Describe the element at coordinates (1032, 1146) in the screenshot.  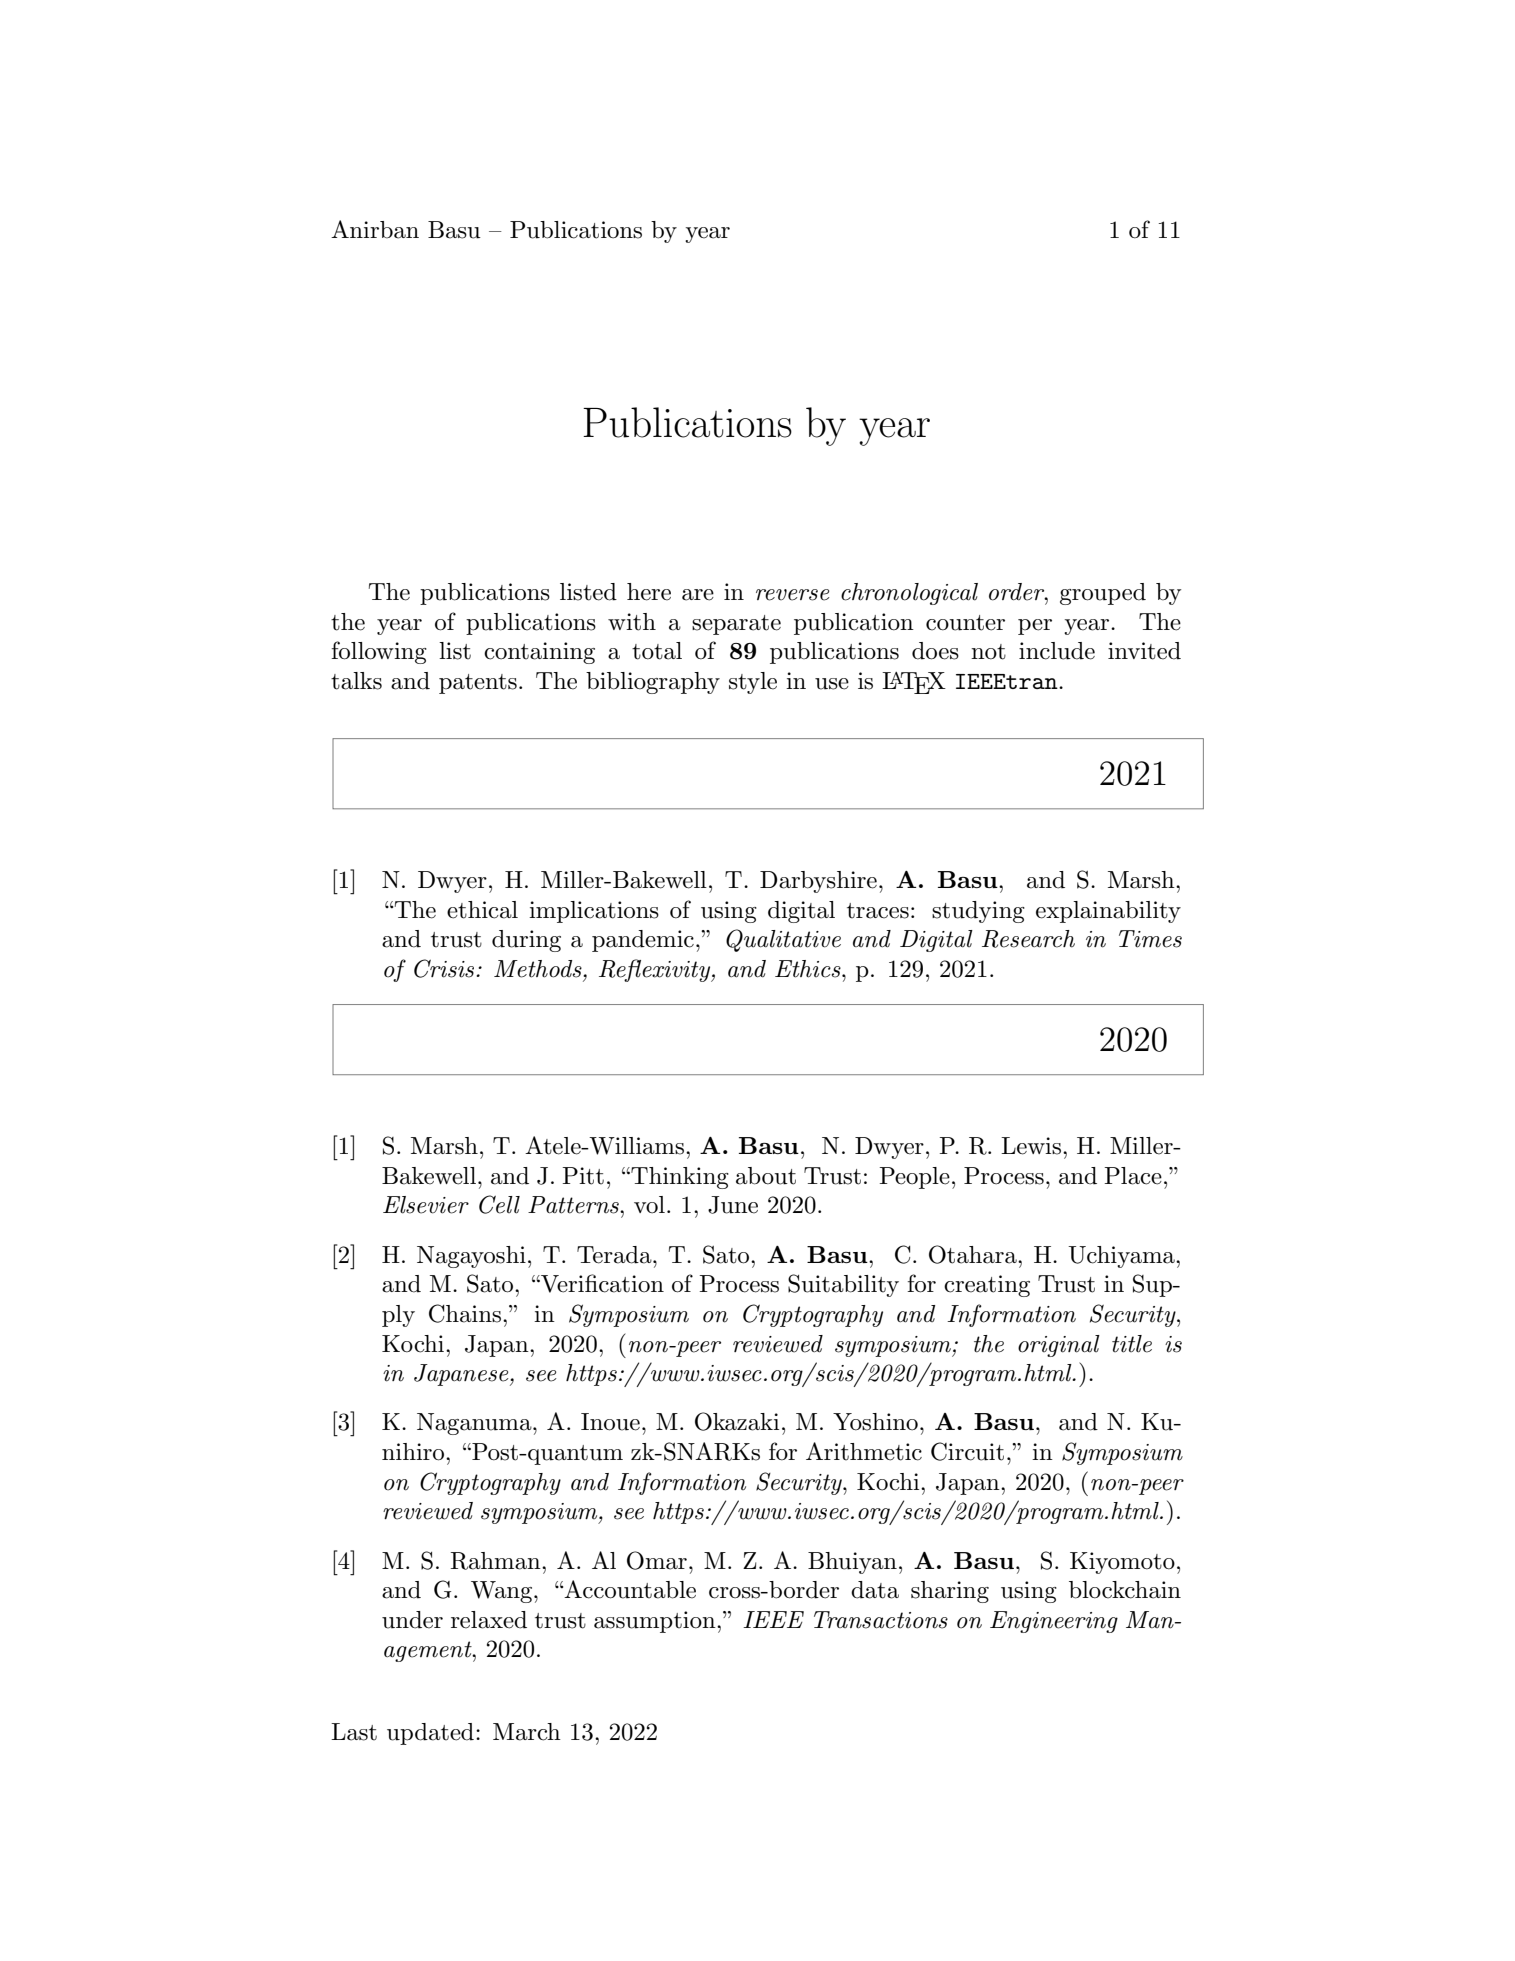
I see `Lewis` at that location.
